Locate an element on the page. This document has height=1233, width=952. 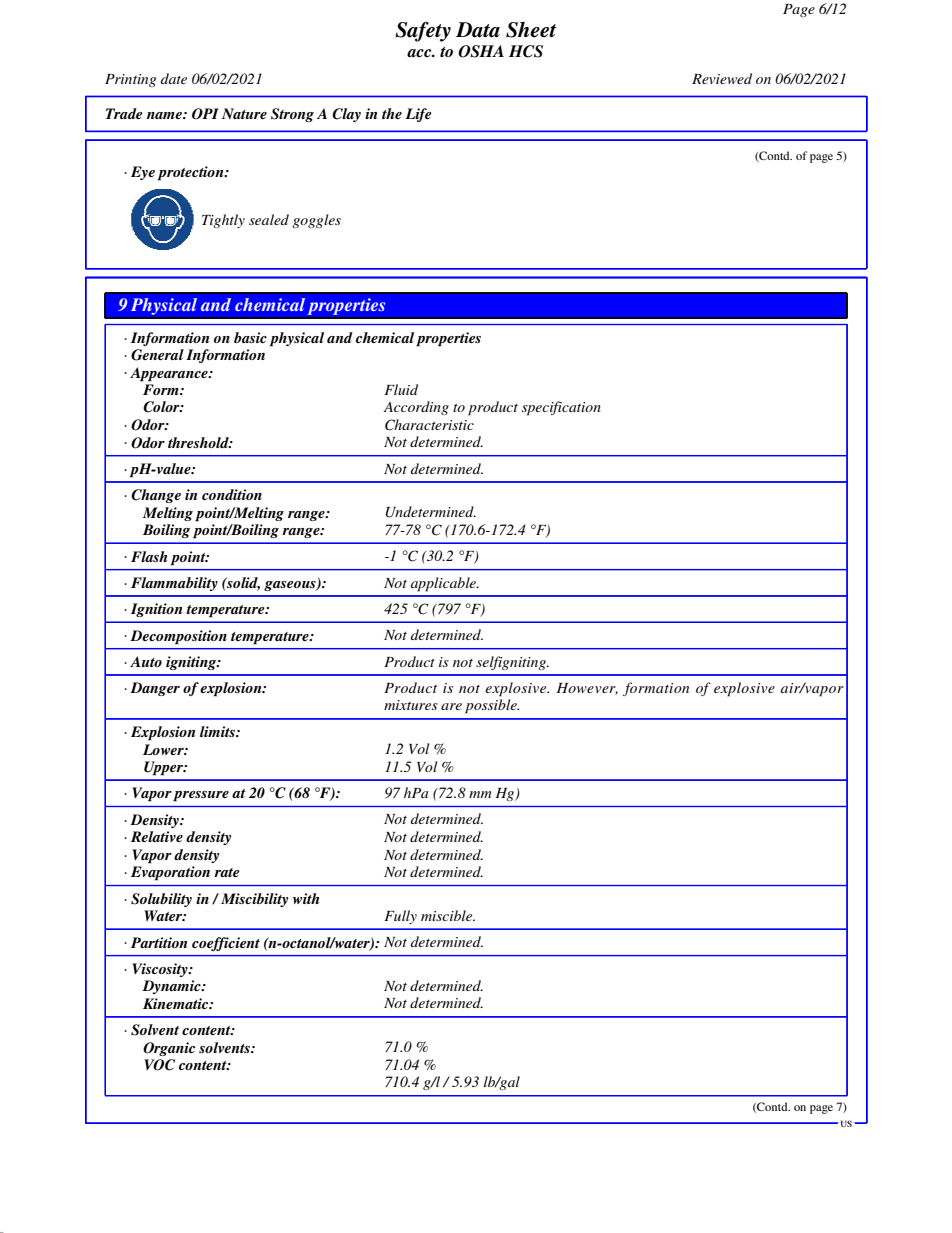
basic is located at coordinates (250, 337).
